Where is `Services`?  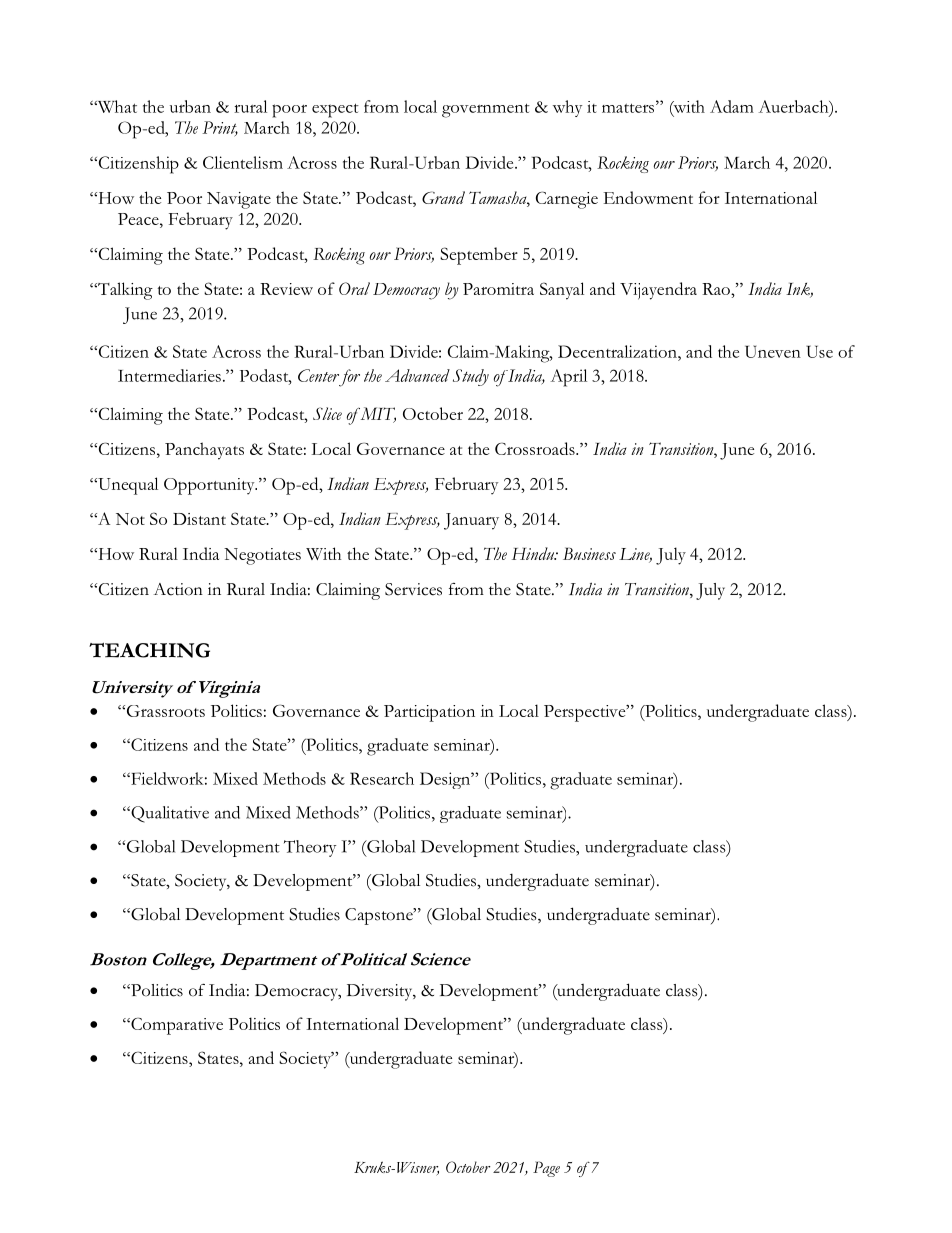
Services is located at coordinates (413, 589).
